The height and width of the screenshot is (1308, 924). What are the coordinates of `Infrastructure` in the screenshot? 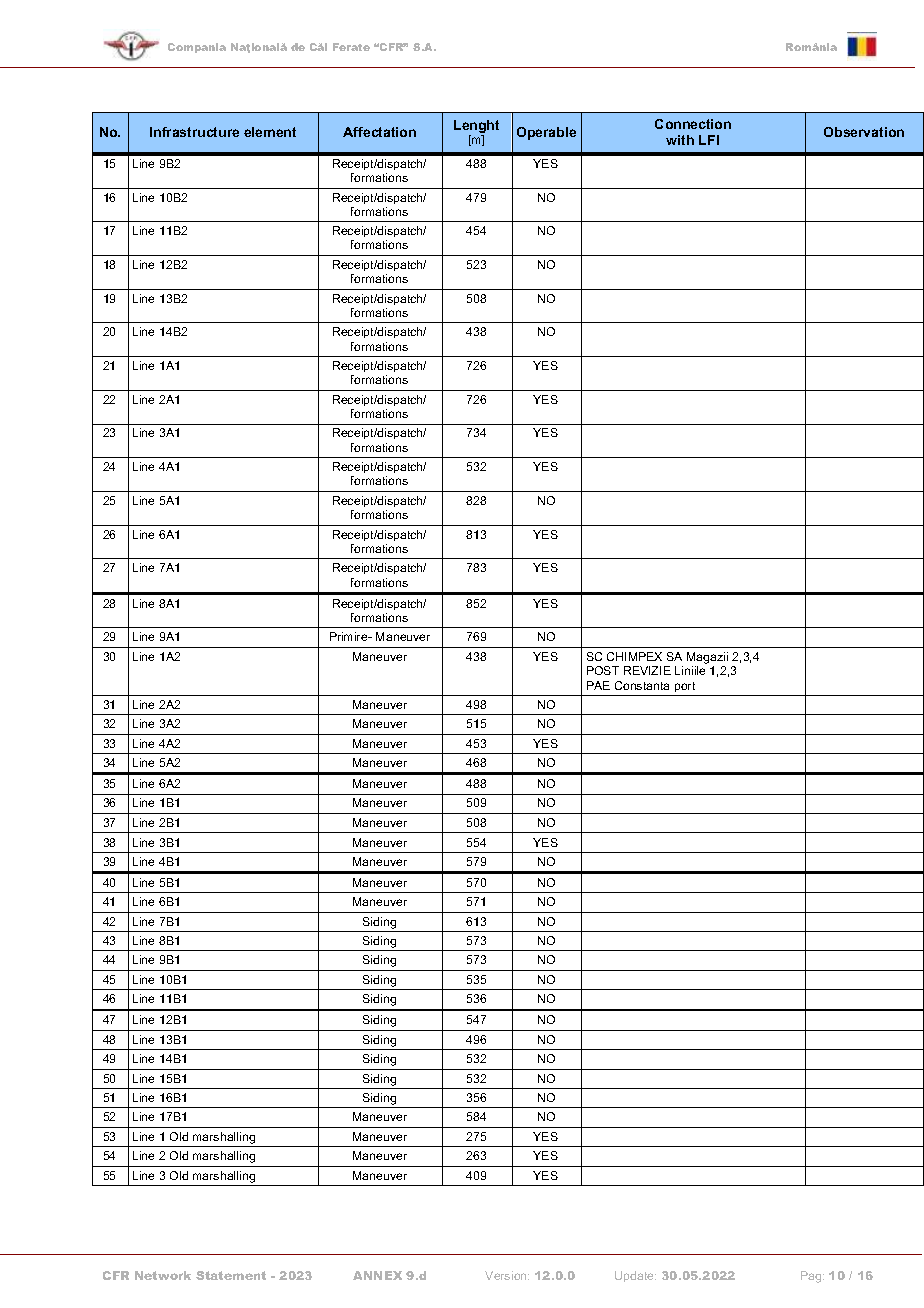 It's located at (194, 132).
